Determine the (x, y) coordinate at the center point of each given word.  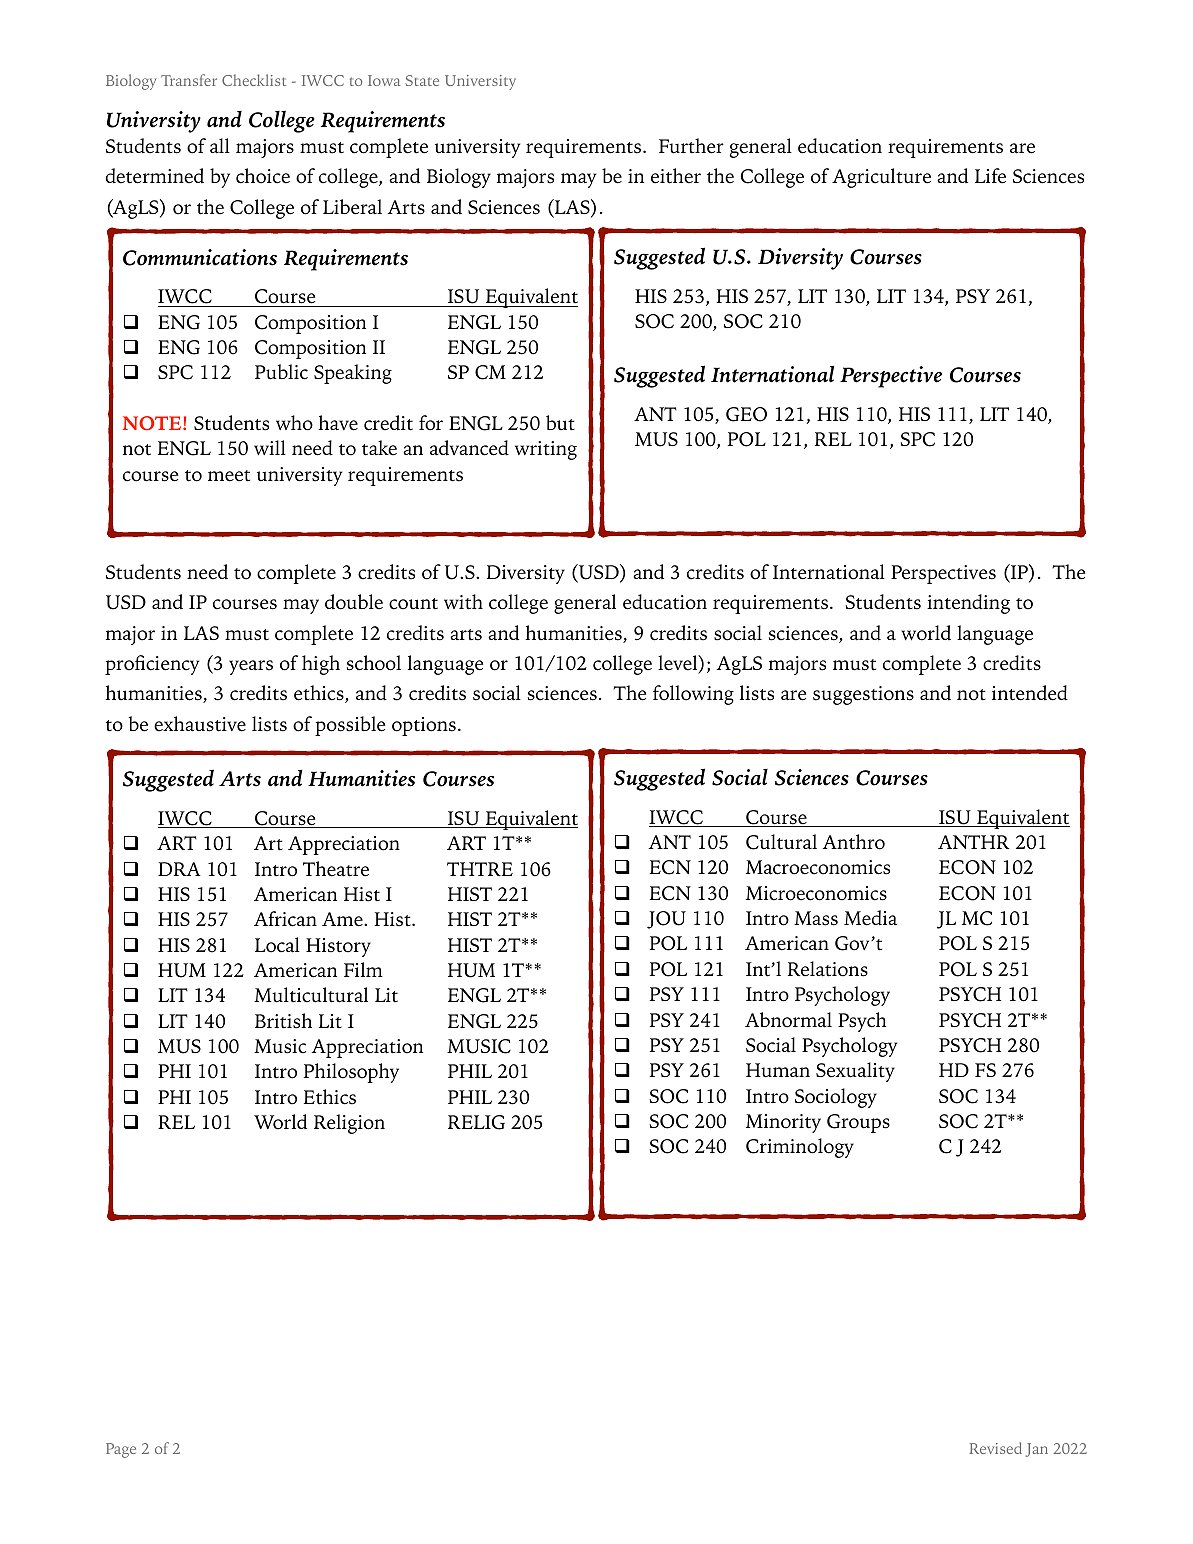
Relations (828, 969)
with (463, 602)
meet (229, 476)
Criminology (800, 1148)
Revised (996, 1448)
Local (277, 945)
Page (121, 1450)
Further (691, 146)
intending (968, 604)
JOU (666, 920)
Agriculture (881, 178)
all (220, 146)
